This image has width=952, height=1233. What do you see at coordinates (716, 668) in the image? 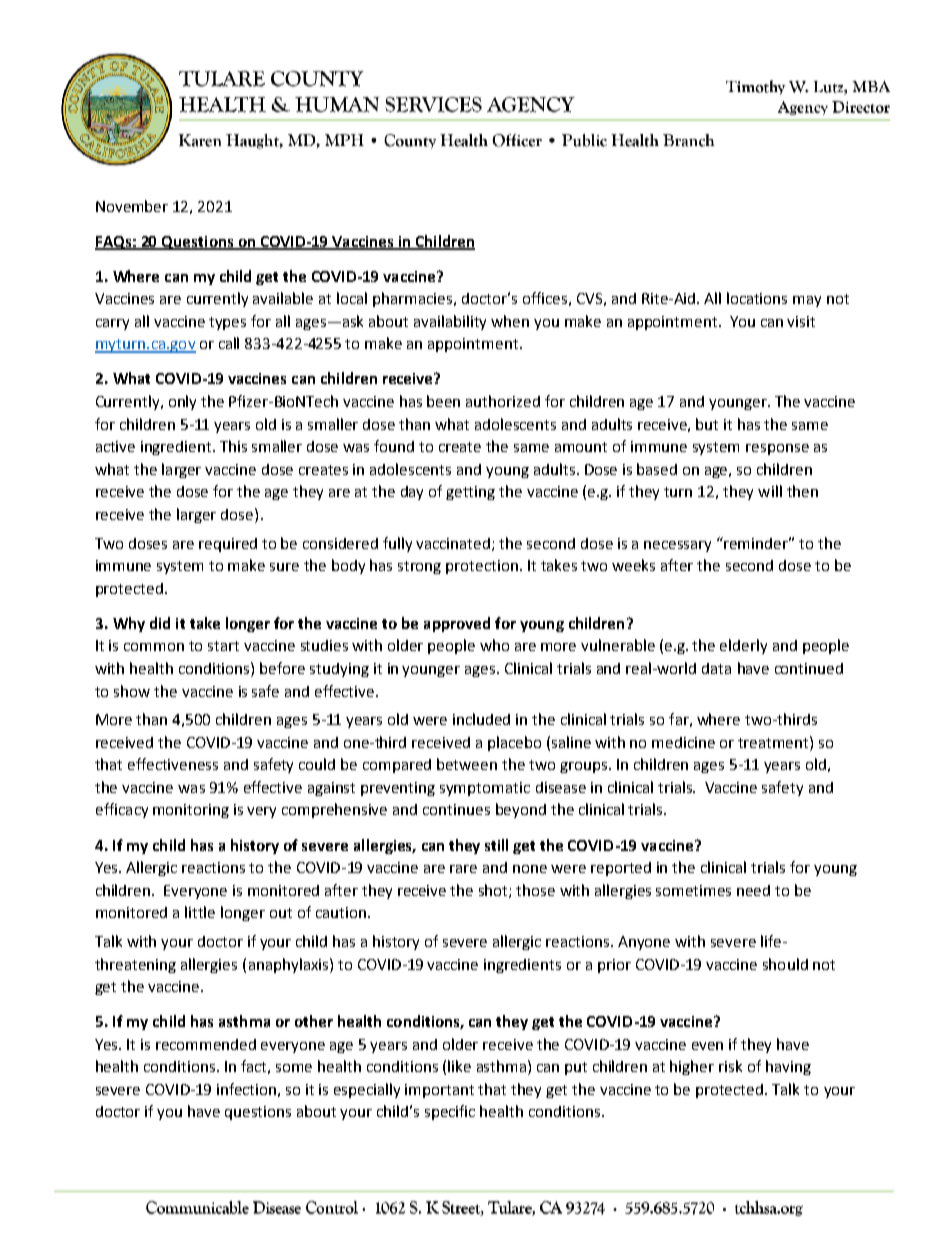
I see `data` at bounding box center [716, 668].
